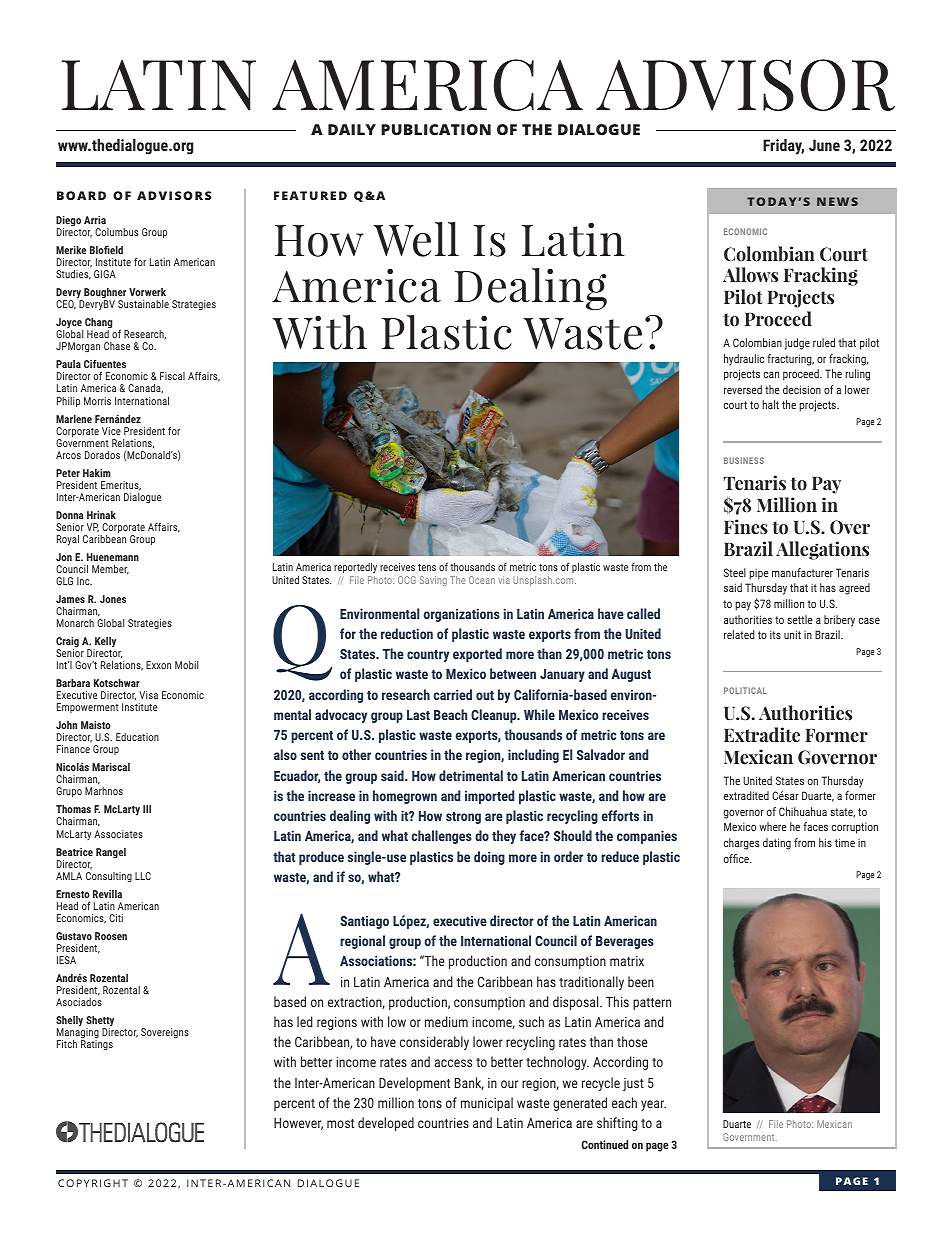  I want to click on municipal, so click(487, 1104).
